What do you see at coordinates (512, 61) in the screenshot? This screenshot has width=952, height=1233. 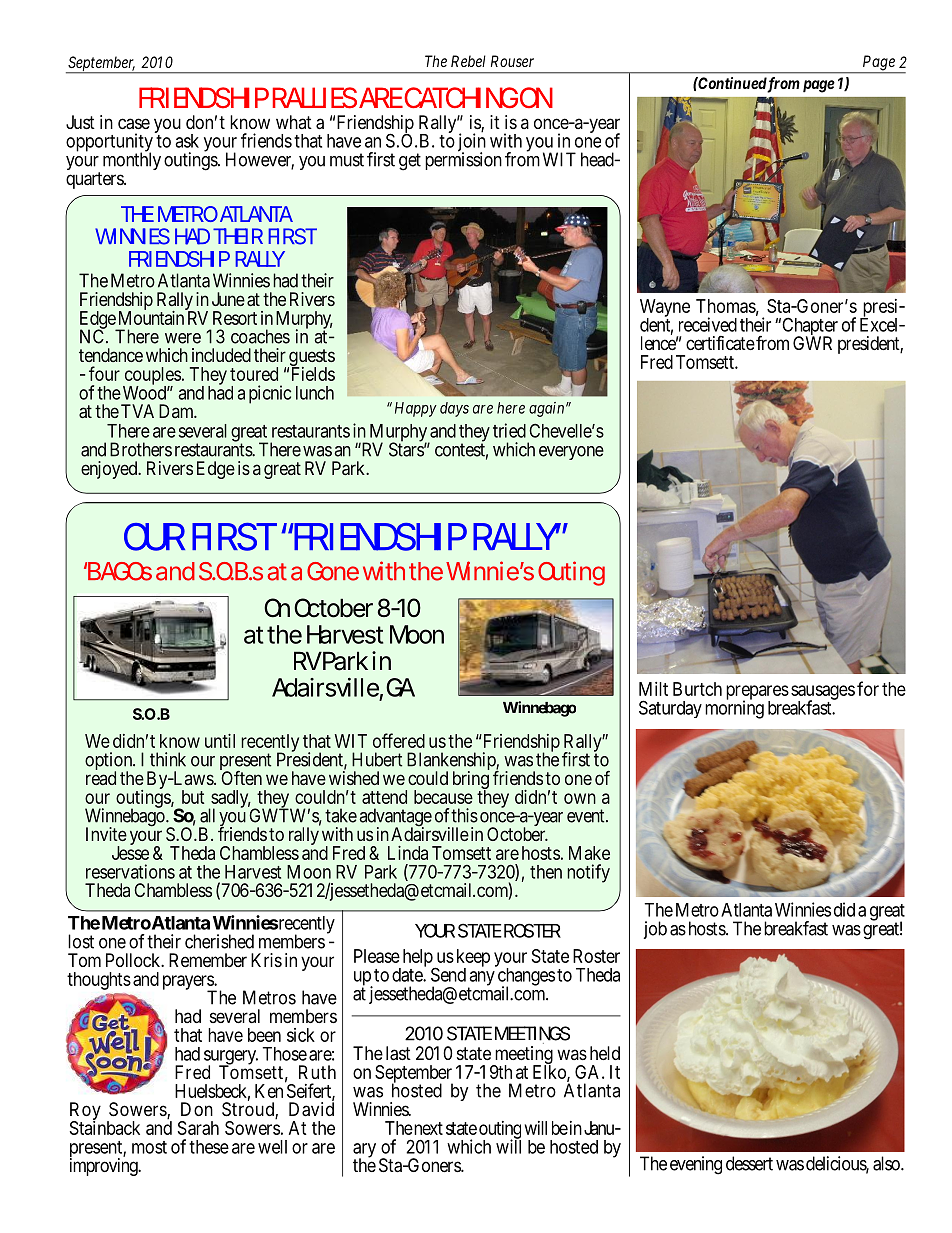 I see `Rouser` at bounding box center [512, 61].
